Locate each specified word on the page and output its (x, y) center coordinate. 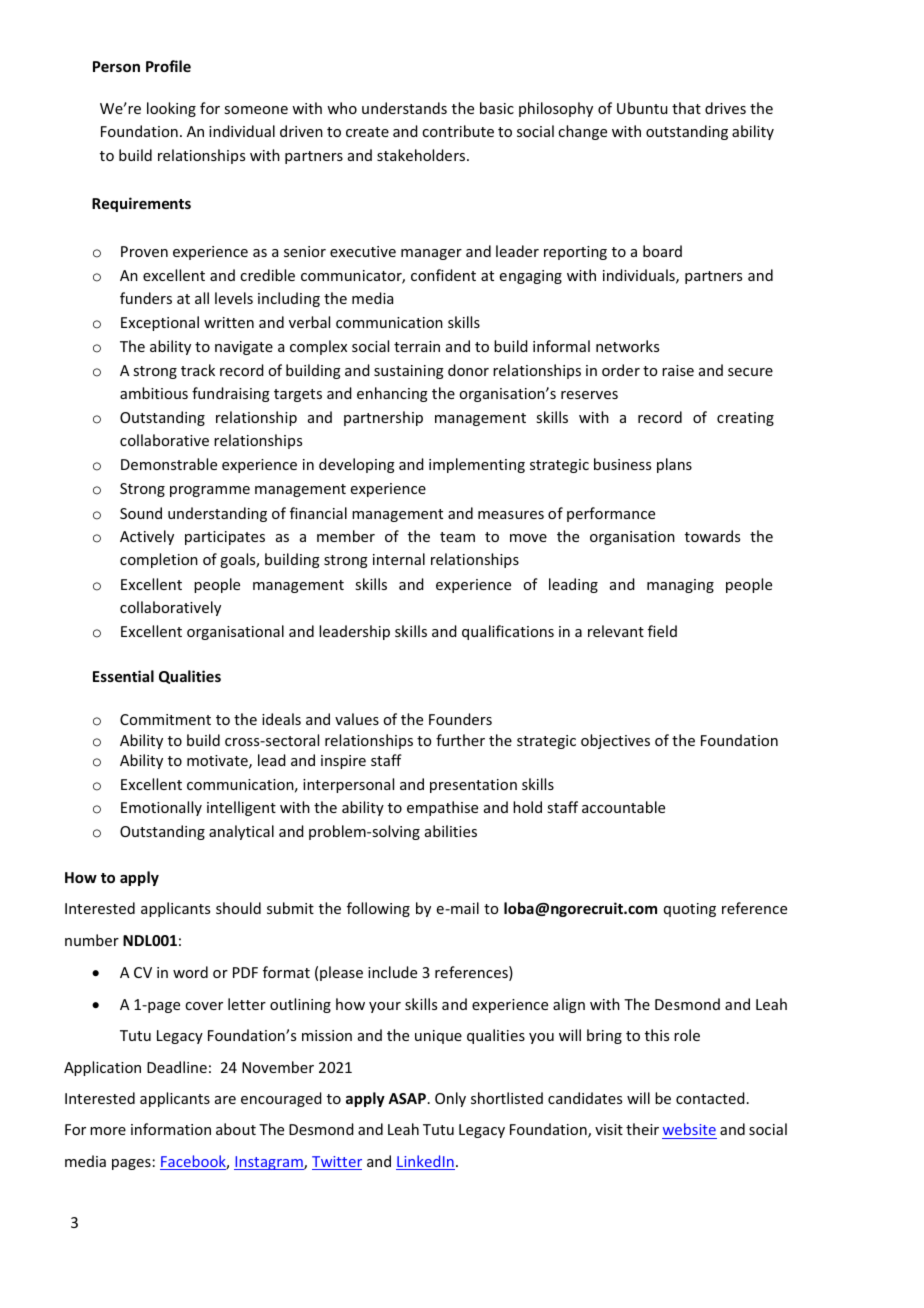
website (689, 1131)
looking (171, 109)
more (108, 1131)
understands (404, 108)
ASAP (407, 1098)
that (686, 108)
